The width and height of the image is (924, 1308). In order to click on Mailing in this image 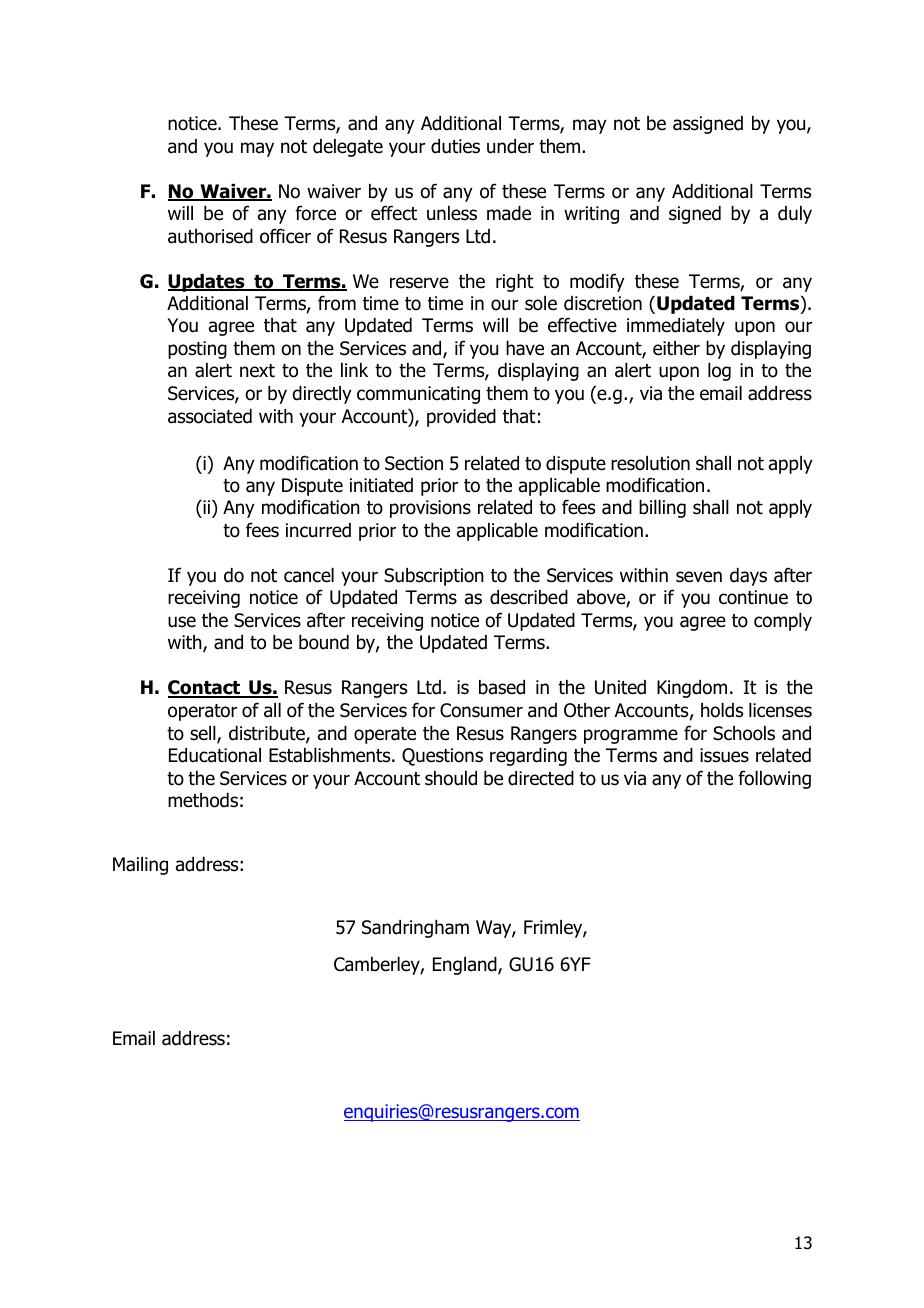, I will do `click(140, 866)`.
